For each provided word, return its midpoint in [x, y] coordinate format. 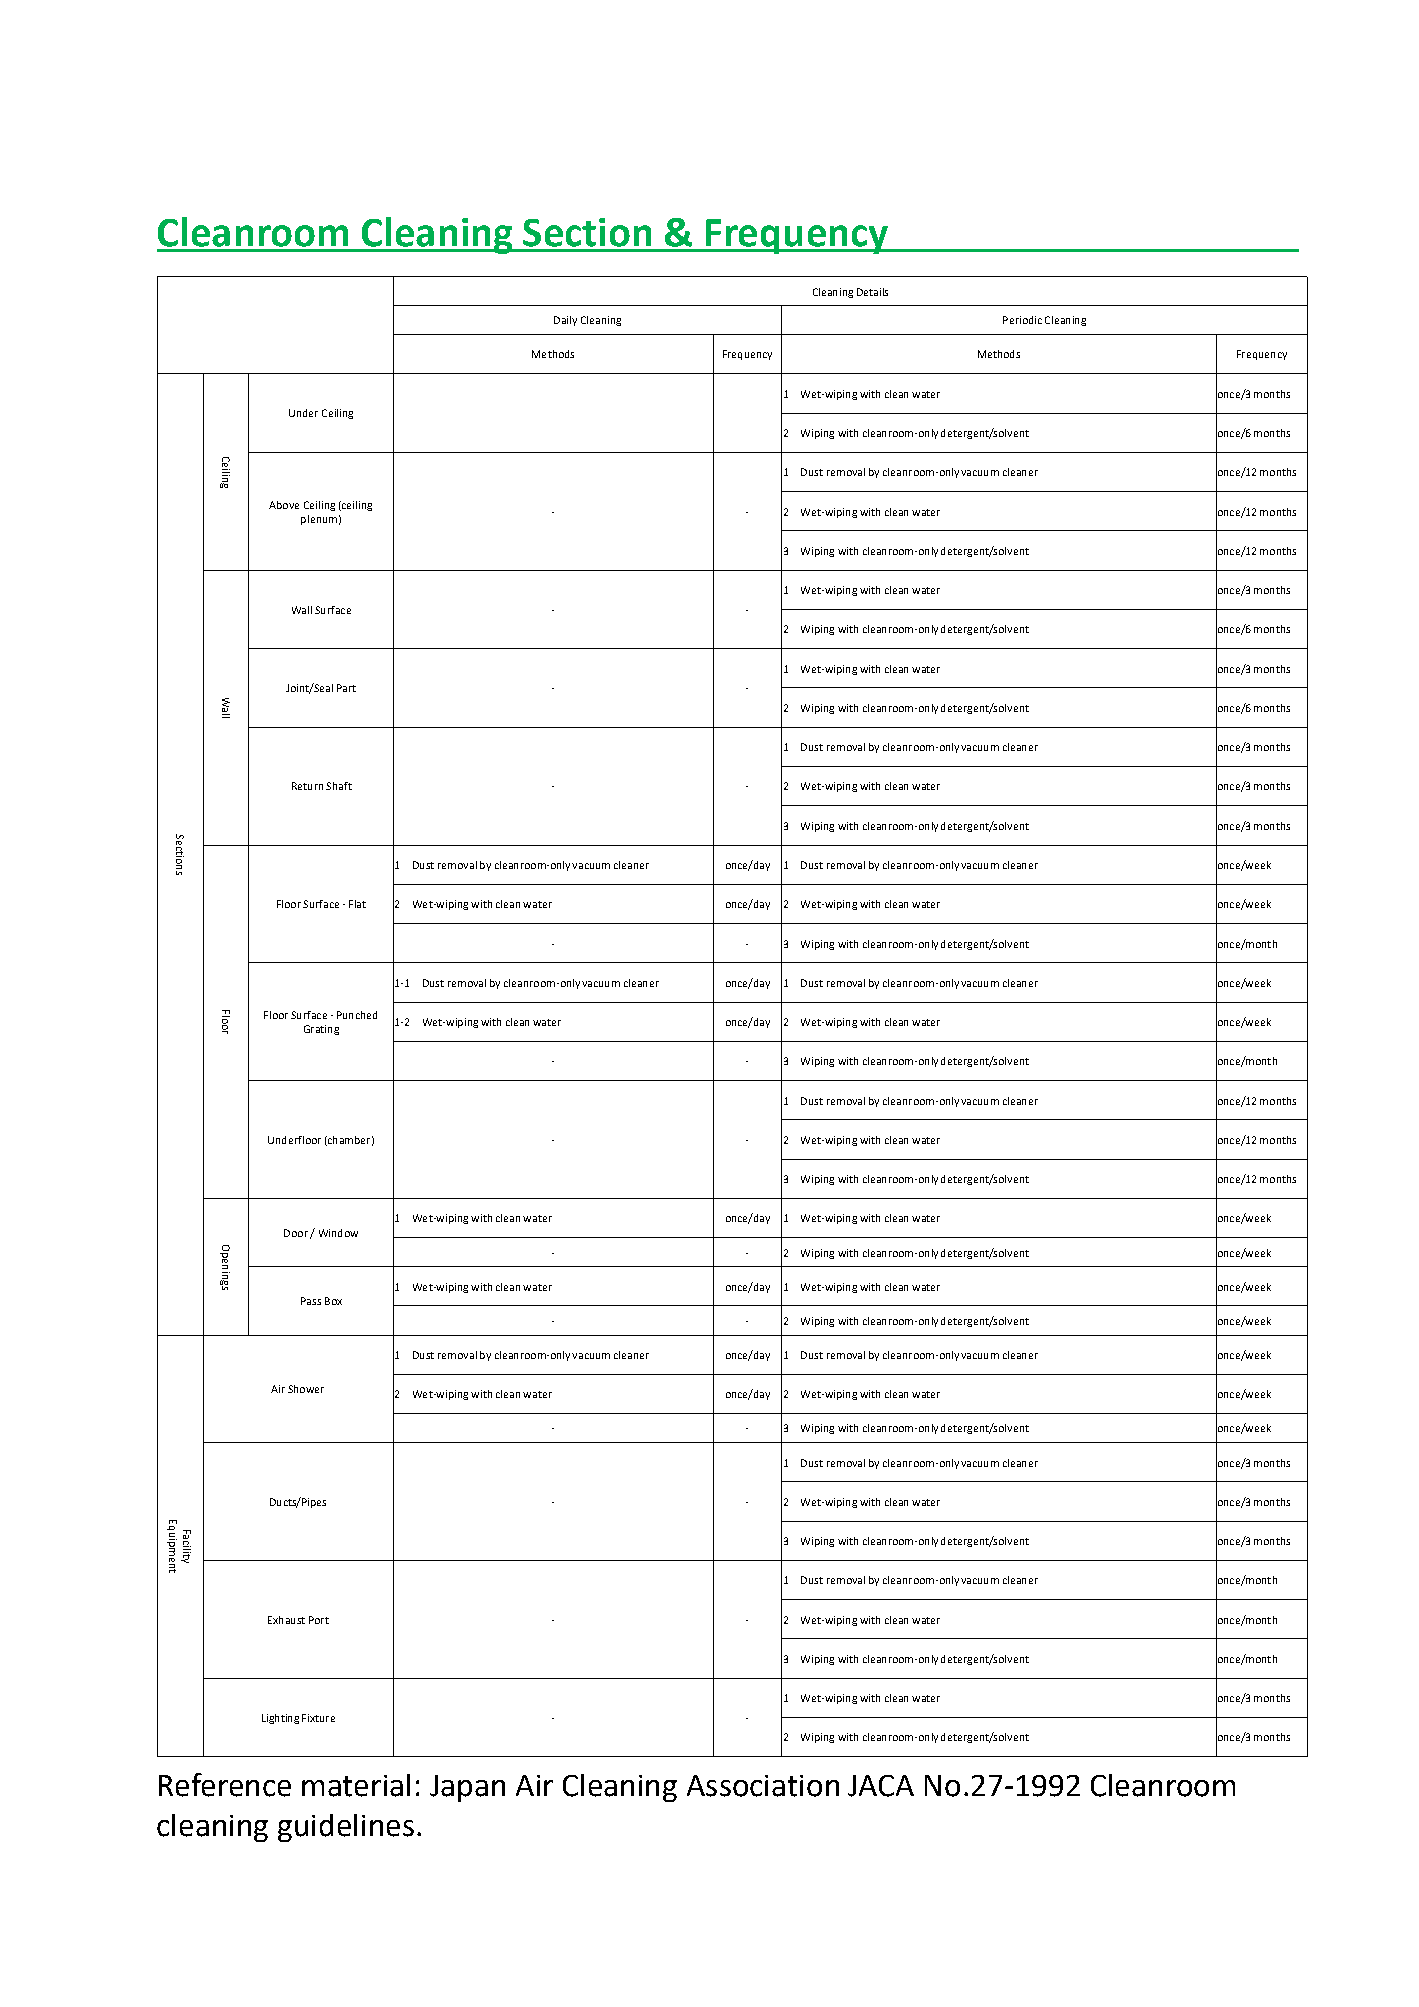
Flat [357, 904]
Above [284, 505]
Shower [306, 1389]
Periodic [1022, 320]
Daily [565, 321]
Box [333, 1301]
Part [346, 688]
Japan [467, 1788]
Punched [357, 1015]
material [356, 1785]
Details [872, 292]
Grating [321, 1030]
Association [763, 1786]
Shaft [339, 786]
